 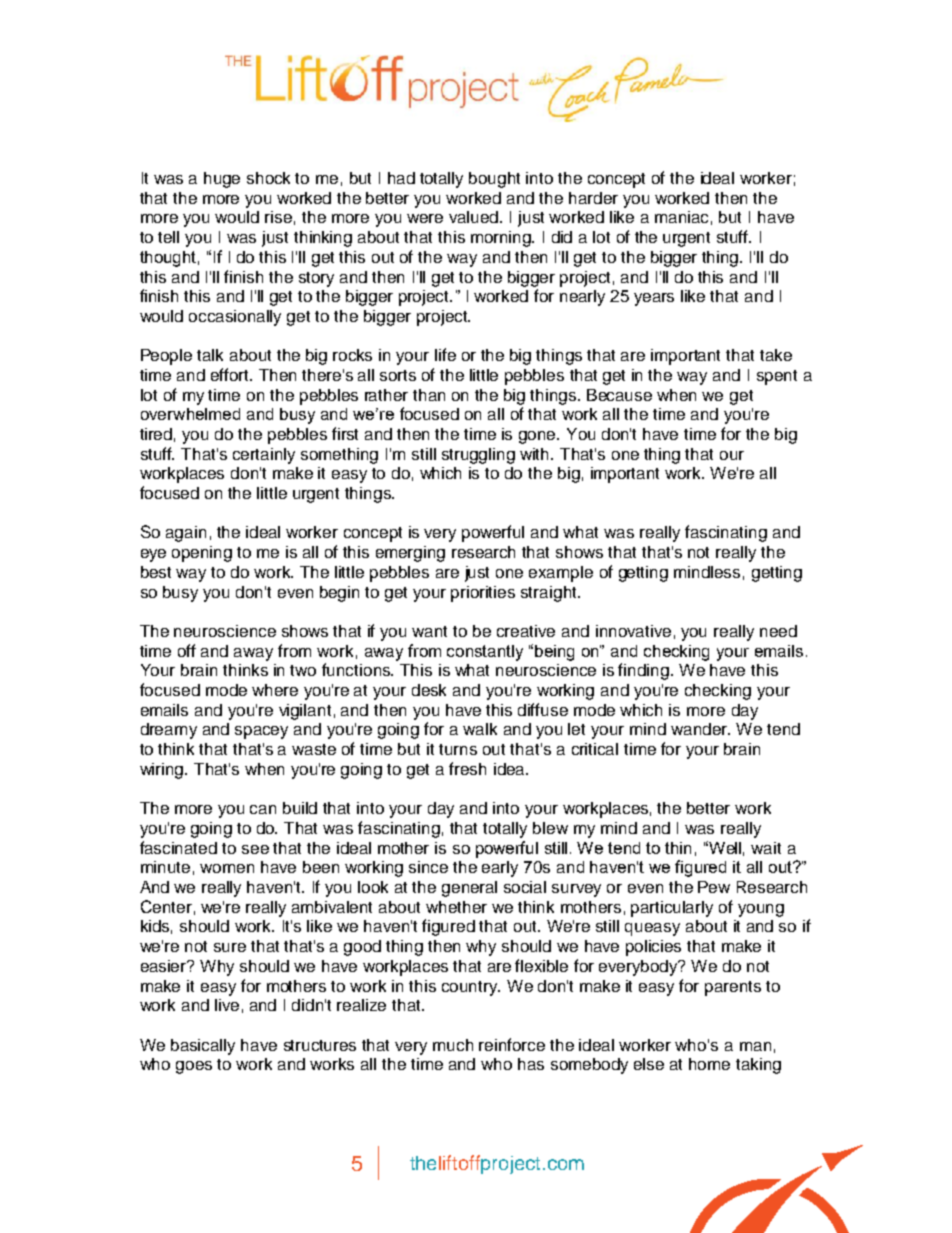 What do you see at coordinates (222, 180) in the screenshot?
I see `huge` at bounding box center [222, 180].
